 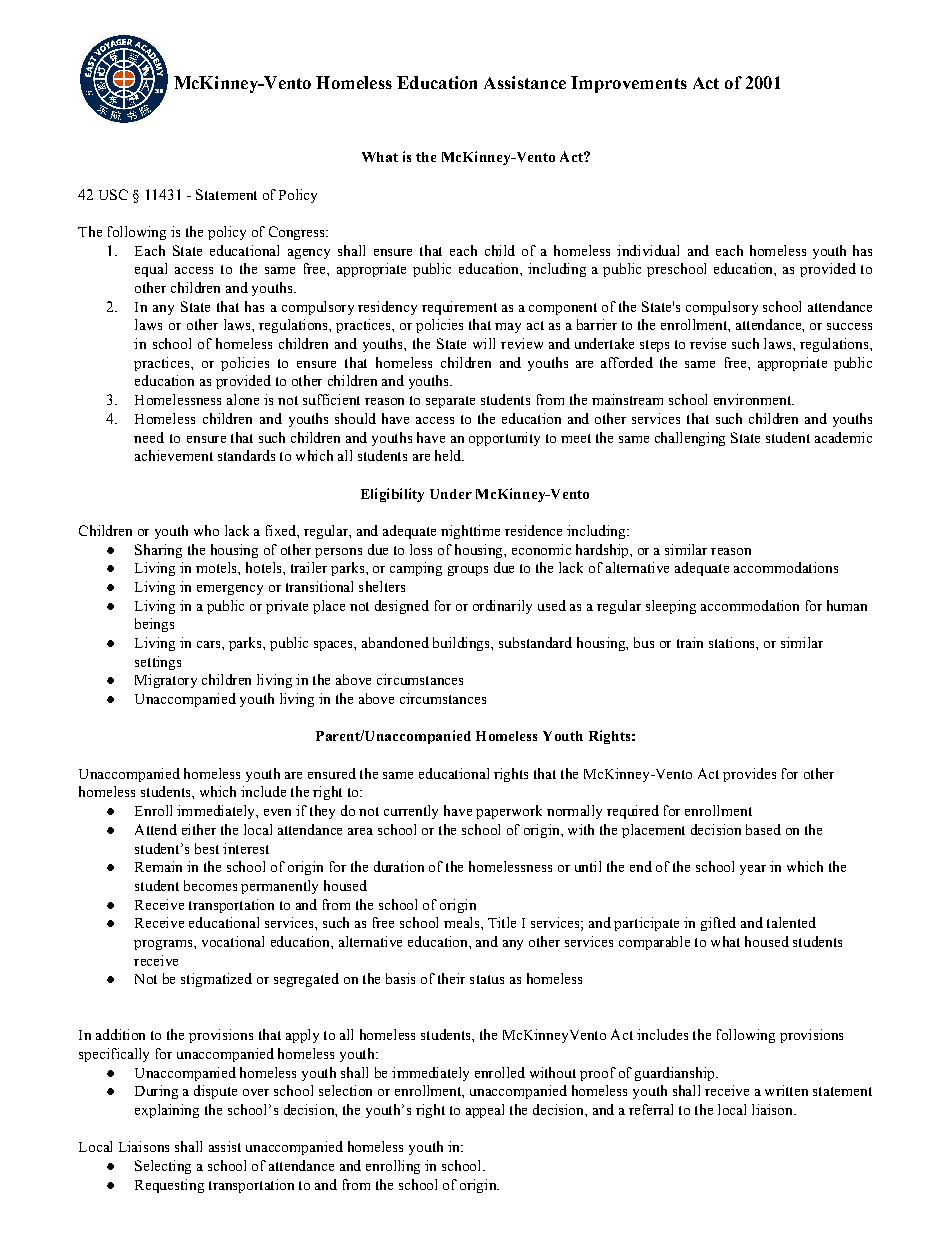 What do you see at coordinates (629, 84) in the screenshot?
I see `Improvements` at bounding box center [629, 84].
